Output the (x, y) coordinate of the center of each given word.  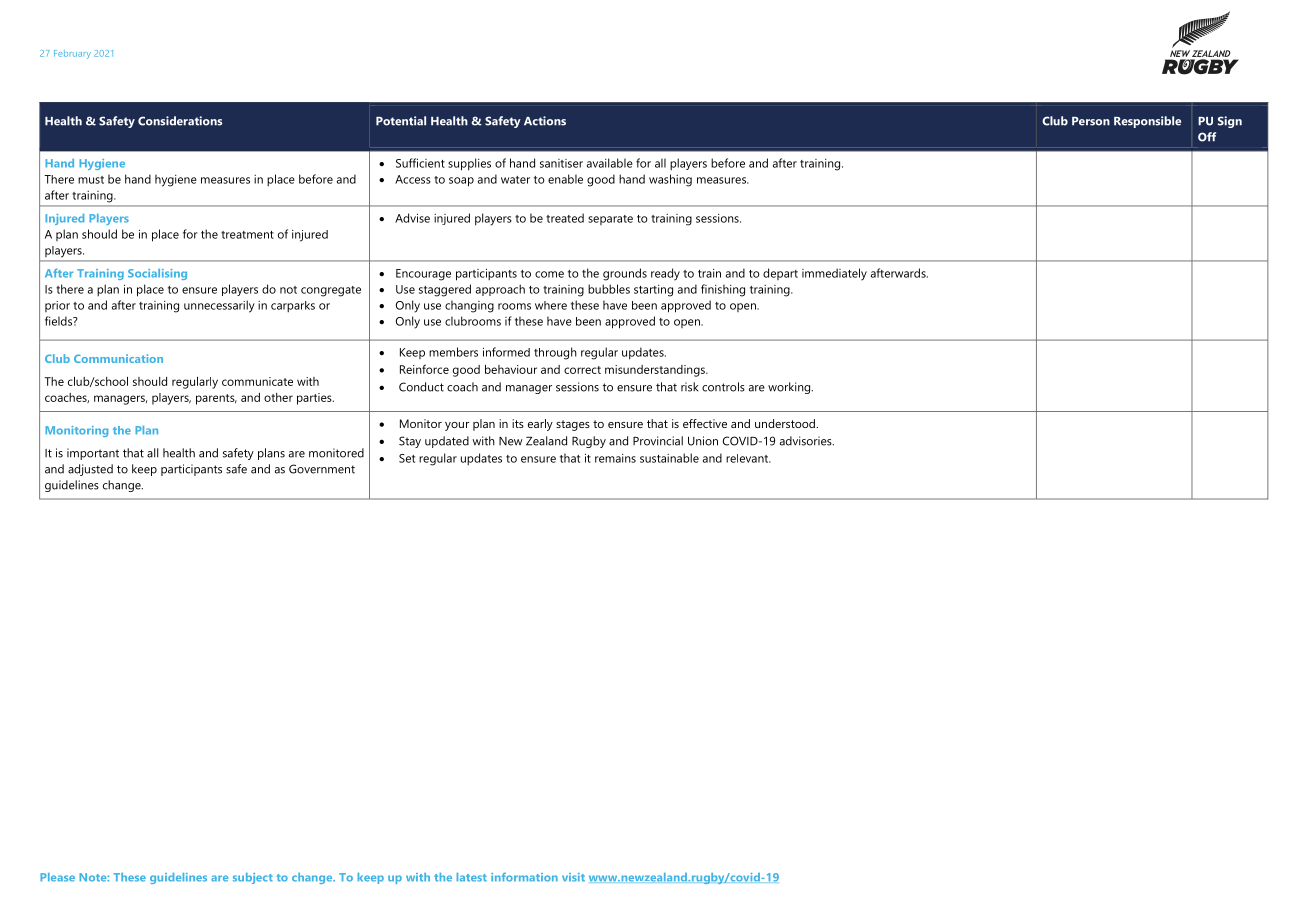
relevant (748, 458)
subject (253, 878)
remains (615, 458)
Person (1091, 121)
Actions (545, 121)
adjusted (90, 470)
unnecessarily (219, 306)
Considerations (180, 121)
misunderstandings (656, 371)
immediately (834, 274)
